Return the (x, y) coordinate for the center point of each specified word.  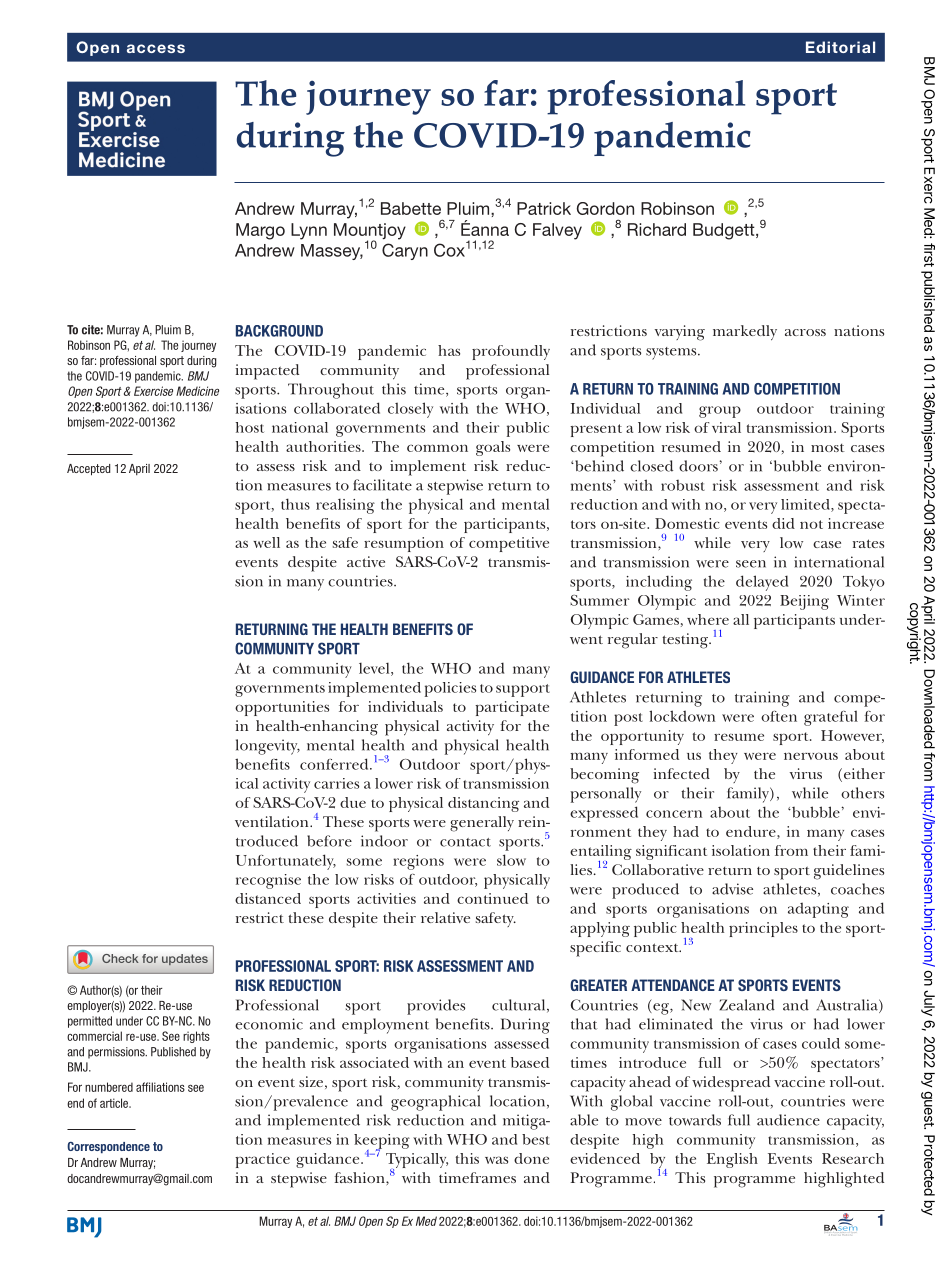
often (779, 716)
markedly (745, 332)
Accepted (88, 470)
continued (492, 898)
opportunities (282, 708)
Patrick (544, 208)
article (115, 1103)
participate (512, 708)
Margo (260, 231)
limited (806, 505)
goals (493, 448)
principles (763, 929)
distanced (268, 898)
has (449, 350)
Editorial (840, 47)
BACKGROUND (279, 331)
